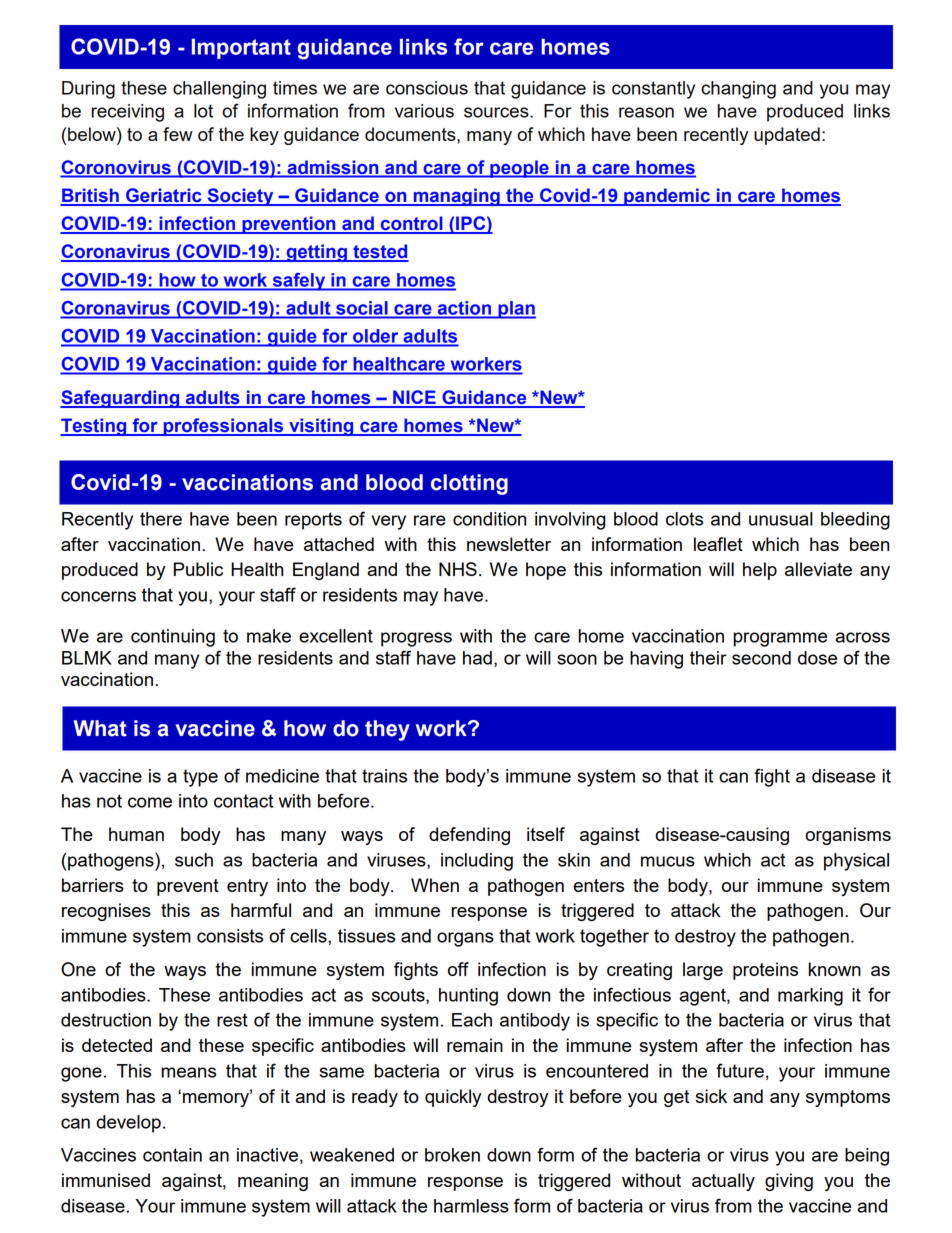 This screenshot has width=952, height=1233. I want to click on continuing, so click(173, 638).
